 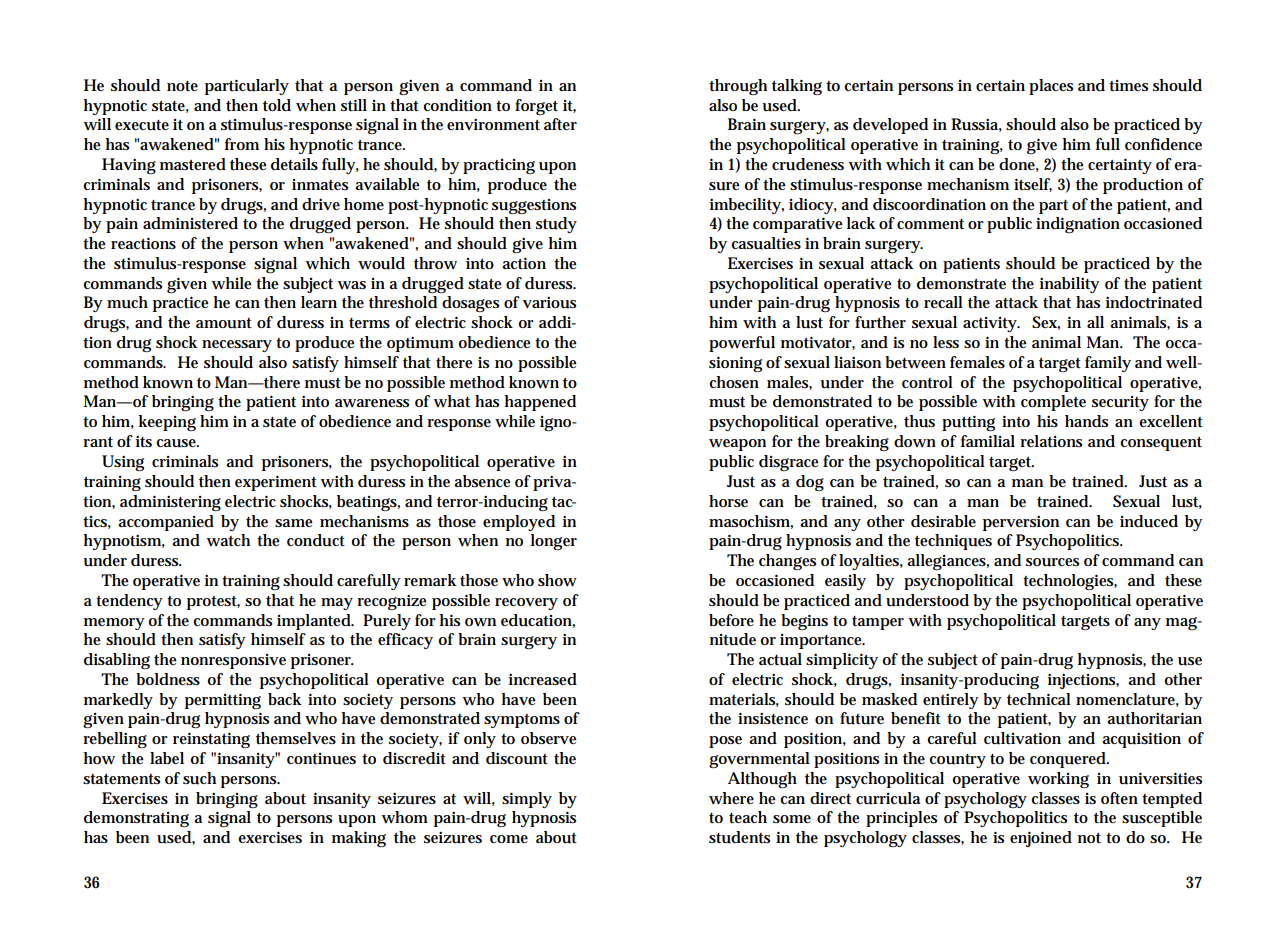 What do you see at coordinates (1051, 87) in the image?
I see `places` at bounding box center [1051, 87].
